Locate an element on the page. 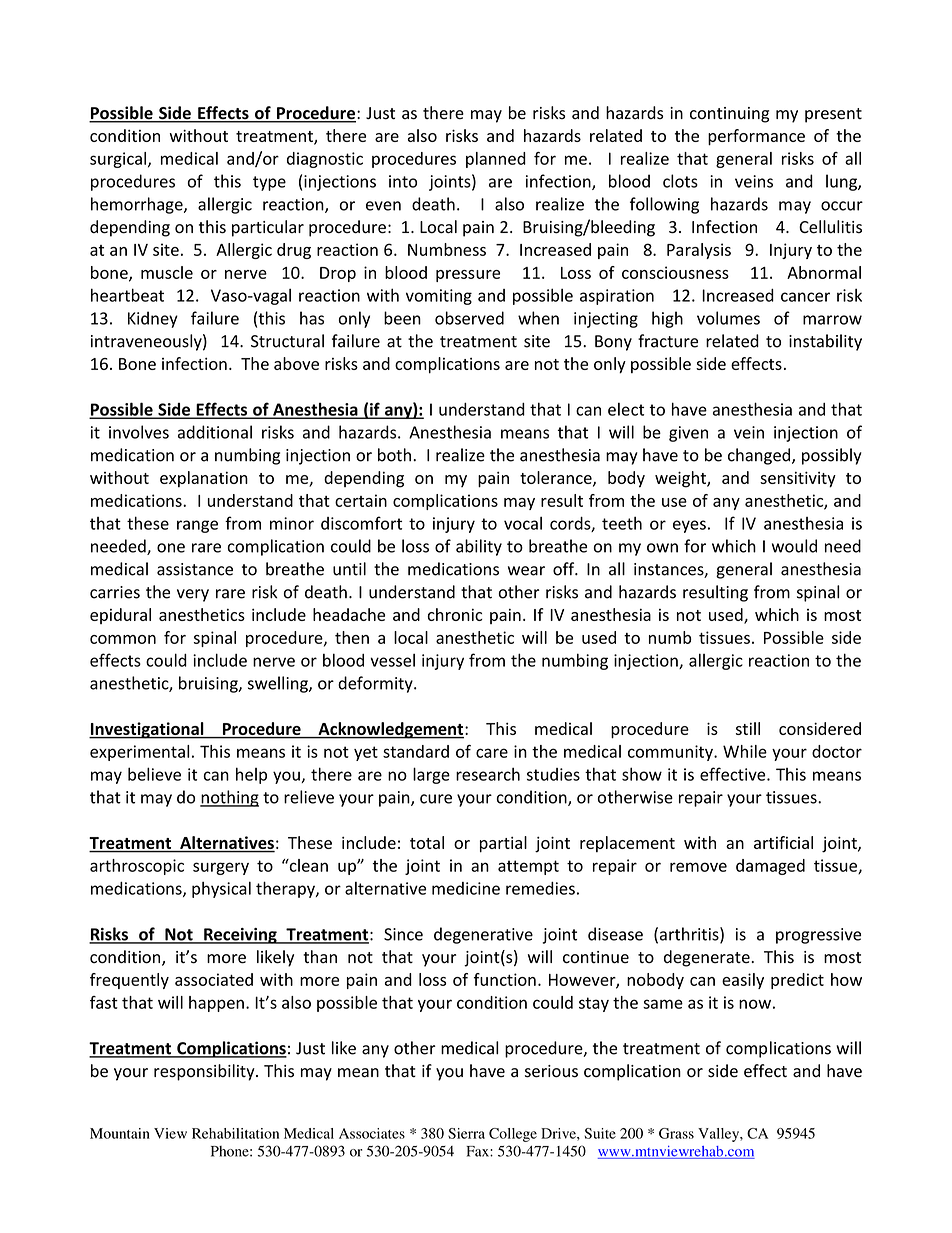 Image resolution: width=952 pixels, height=1233 pixels. changed is located at coordinates (759, 456).
